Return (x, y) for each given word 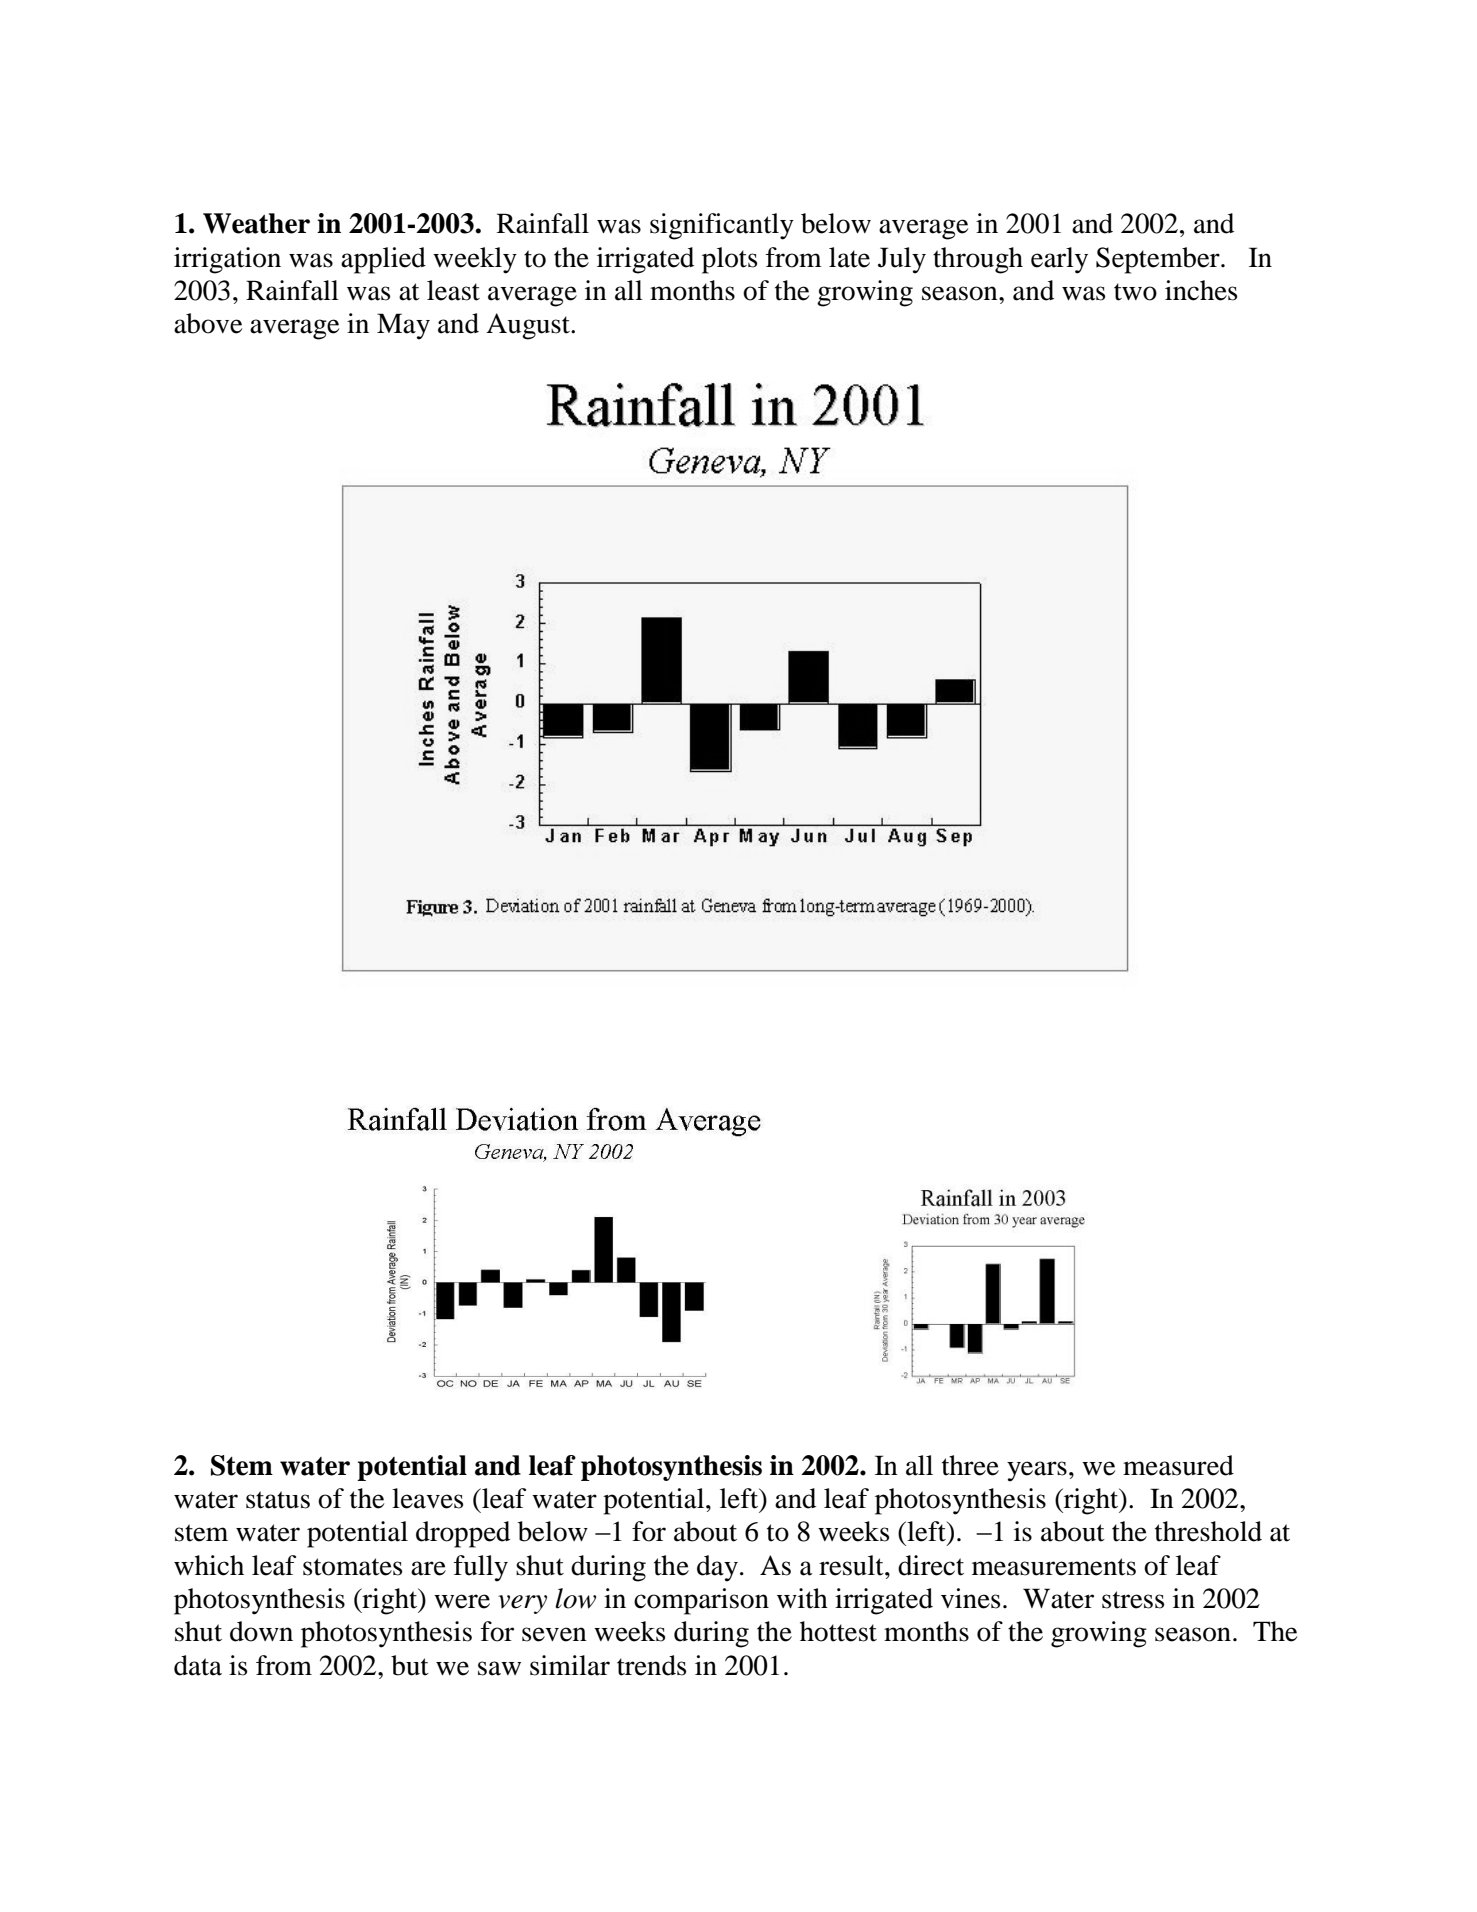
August (529, 326)
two (1135, 292)
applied (383, 260)
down (261, 1631)
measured (1178, 1465)
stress (1133, 1600)
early (1059, 260)
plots (729, 260)
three (970, 1465)
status (278, 1500)
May (403, 326)
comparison (701, 1601)
